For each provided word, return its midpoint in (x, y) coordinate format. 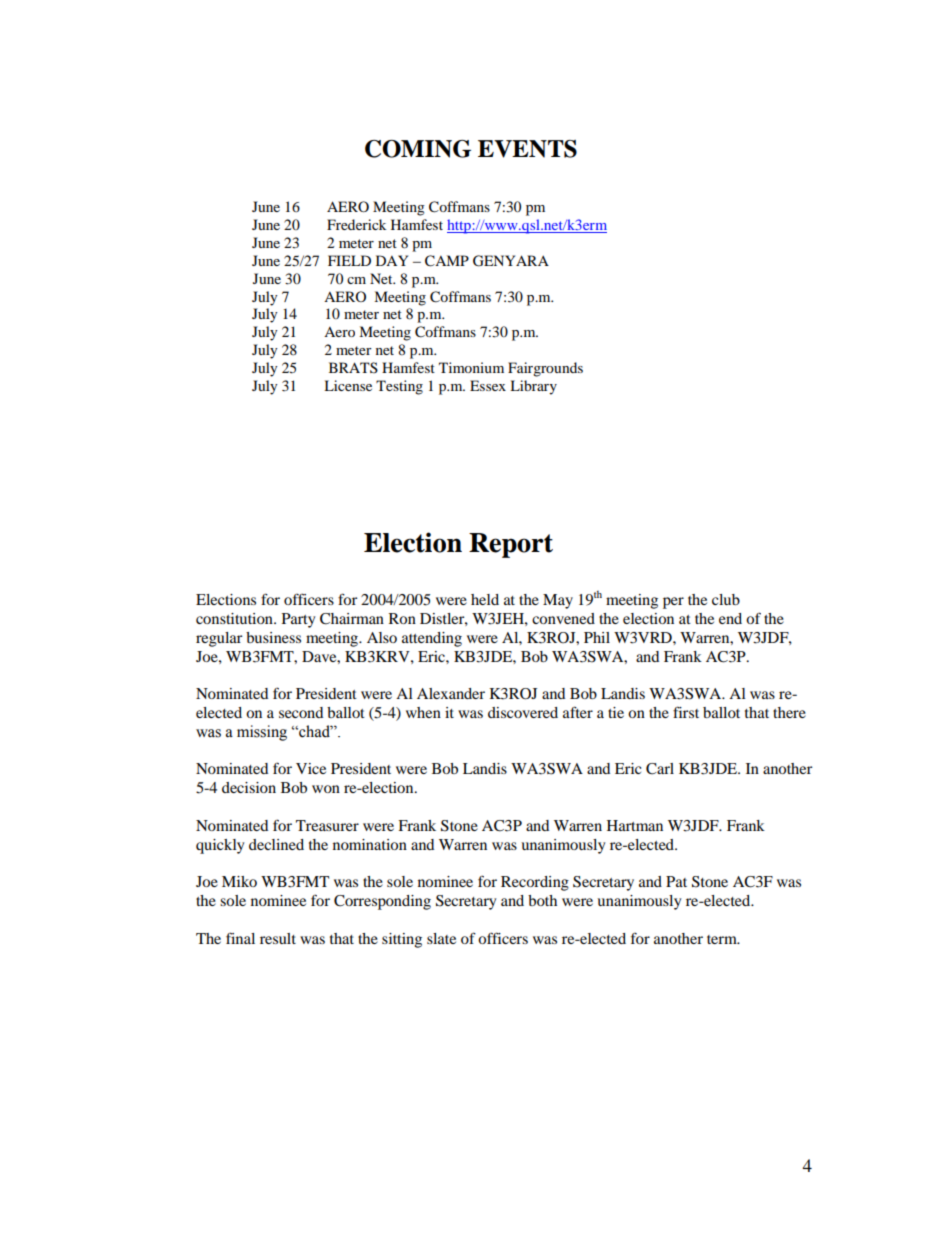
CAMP (447, 261)
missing (262, 733)
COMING (418, 149)
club (726, 599)
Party (298, 620)
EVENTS (527, 149)
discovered (523, 712)
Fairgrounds (545, 369)
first (686, 712)
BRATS (353, 367)
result (278, 938)
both (542, 900)
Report (511, 545)
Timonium (471, 367)
